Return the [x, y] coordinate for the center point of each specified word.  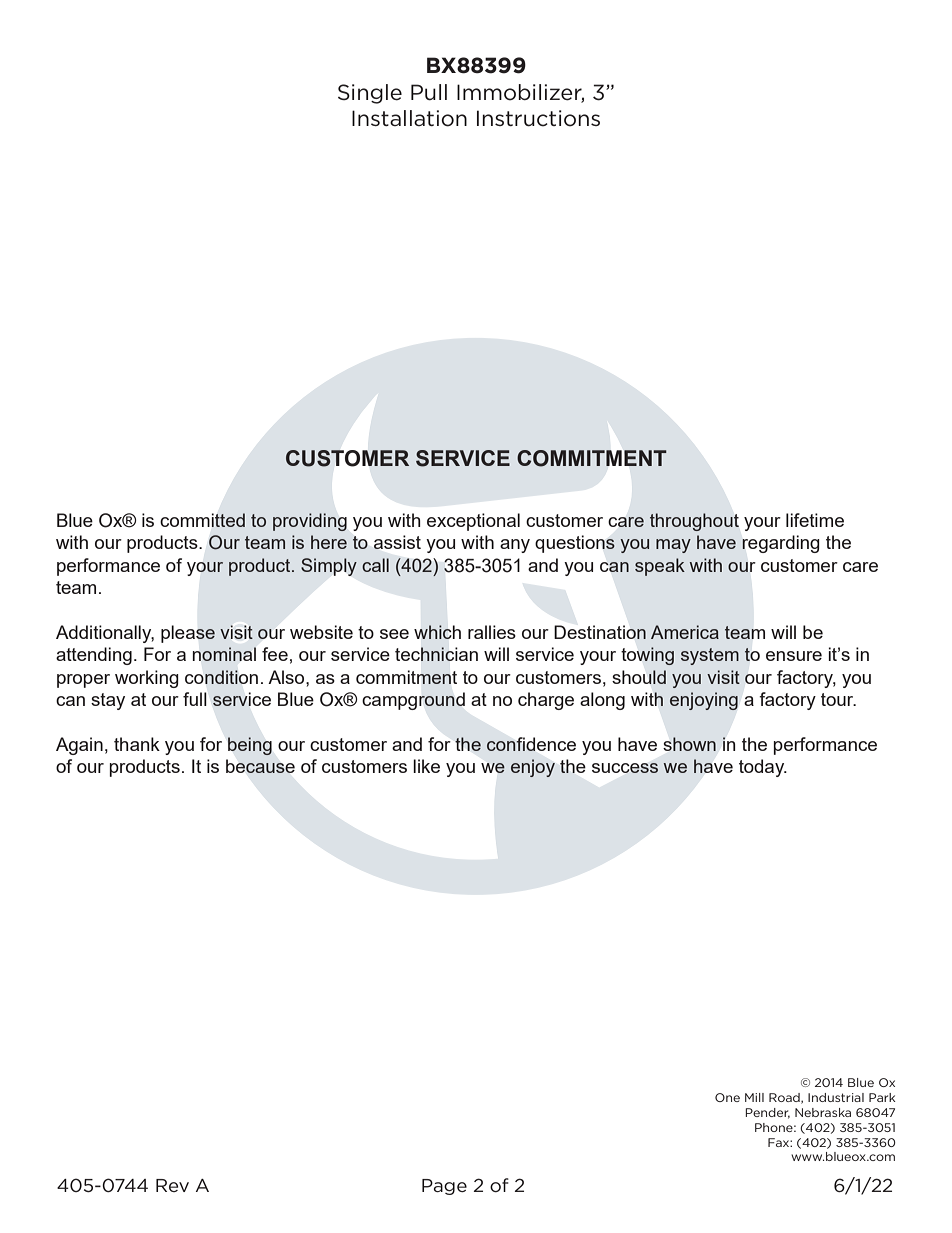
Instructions [538, 118]
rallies [492, 632]
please [188, 634]
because [260, 766]
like [426, 766]
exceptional [473, 522]
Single [370, 94]
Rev [172, 1185]
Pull [429, 92]
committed [202, 520]
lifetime [815, 520]
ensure [794, 656]
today [763, 768]
